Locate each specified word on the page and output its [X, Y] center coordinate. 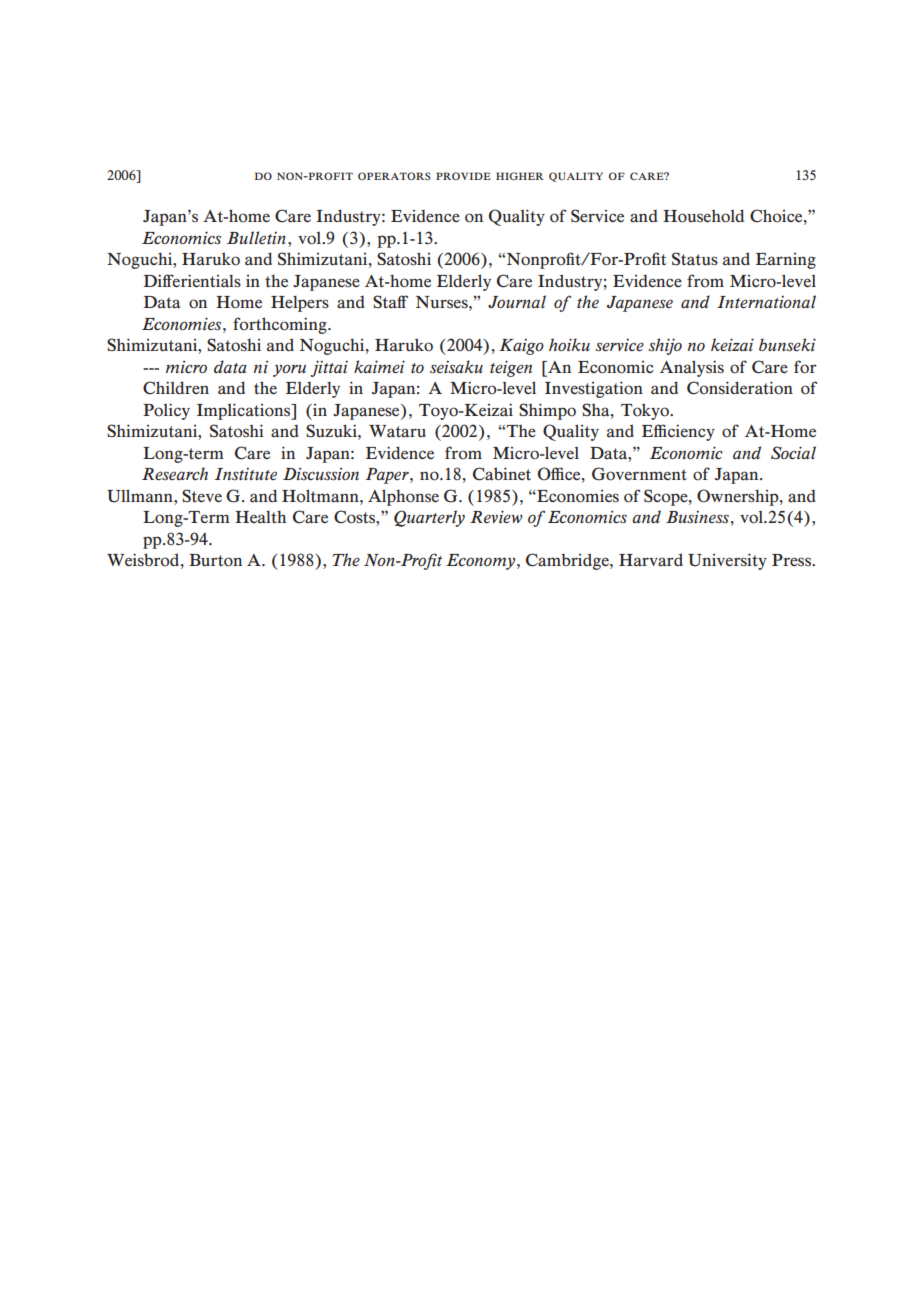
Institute [245, 473]
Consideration [740, 388]
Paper [388, 476]
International [766, 301]
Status [695, 259]
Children [176, 388]
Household [703, 216]
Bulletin [256, 237]
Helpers [300, 303]
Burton [215, 560]
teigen [511, 368]
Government [639, 474]
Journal [517, 301]
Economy [482, 562]
